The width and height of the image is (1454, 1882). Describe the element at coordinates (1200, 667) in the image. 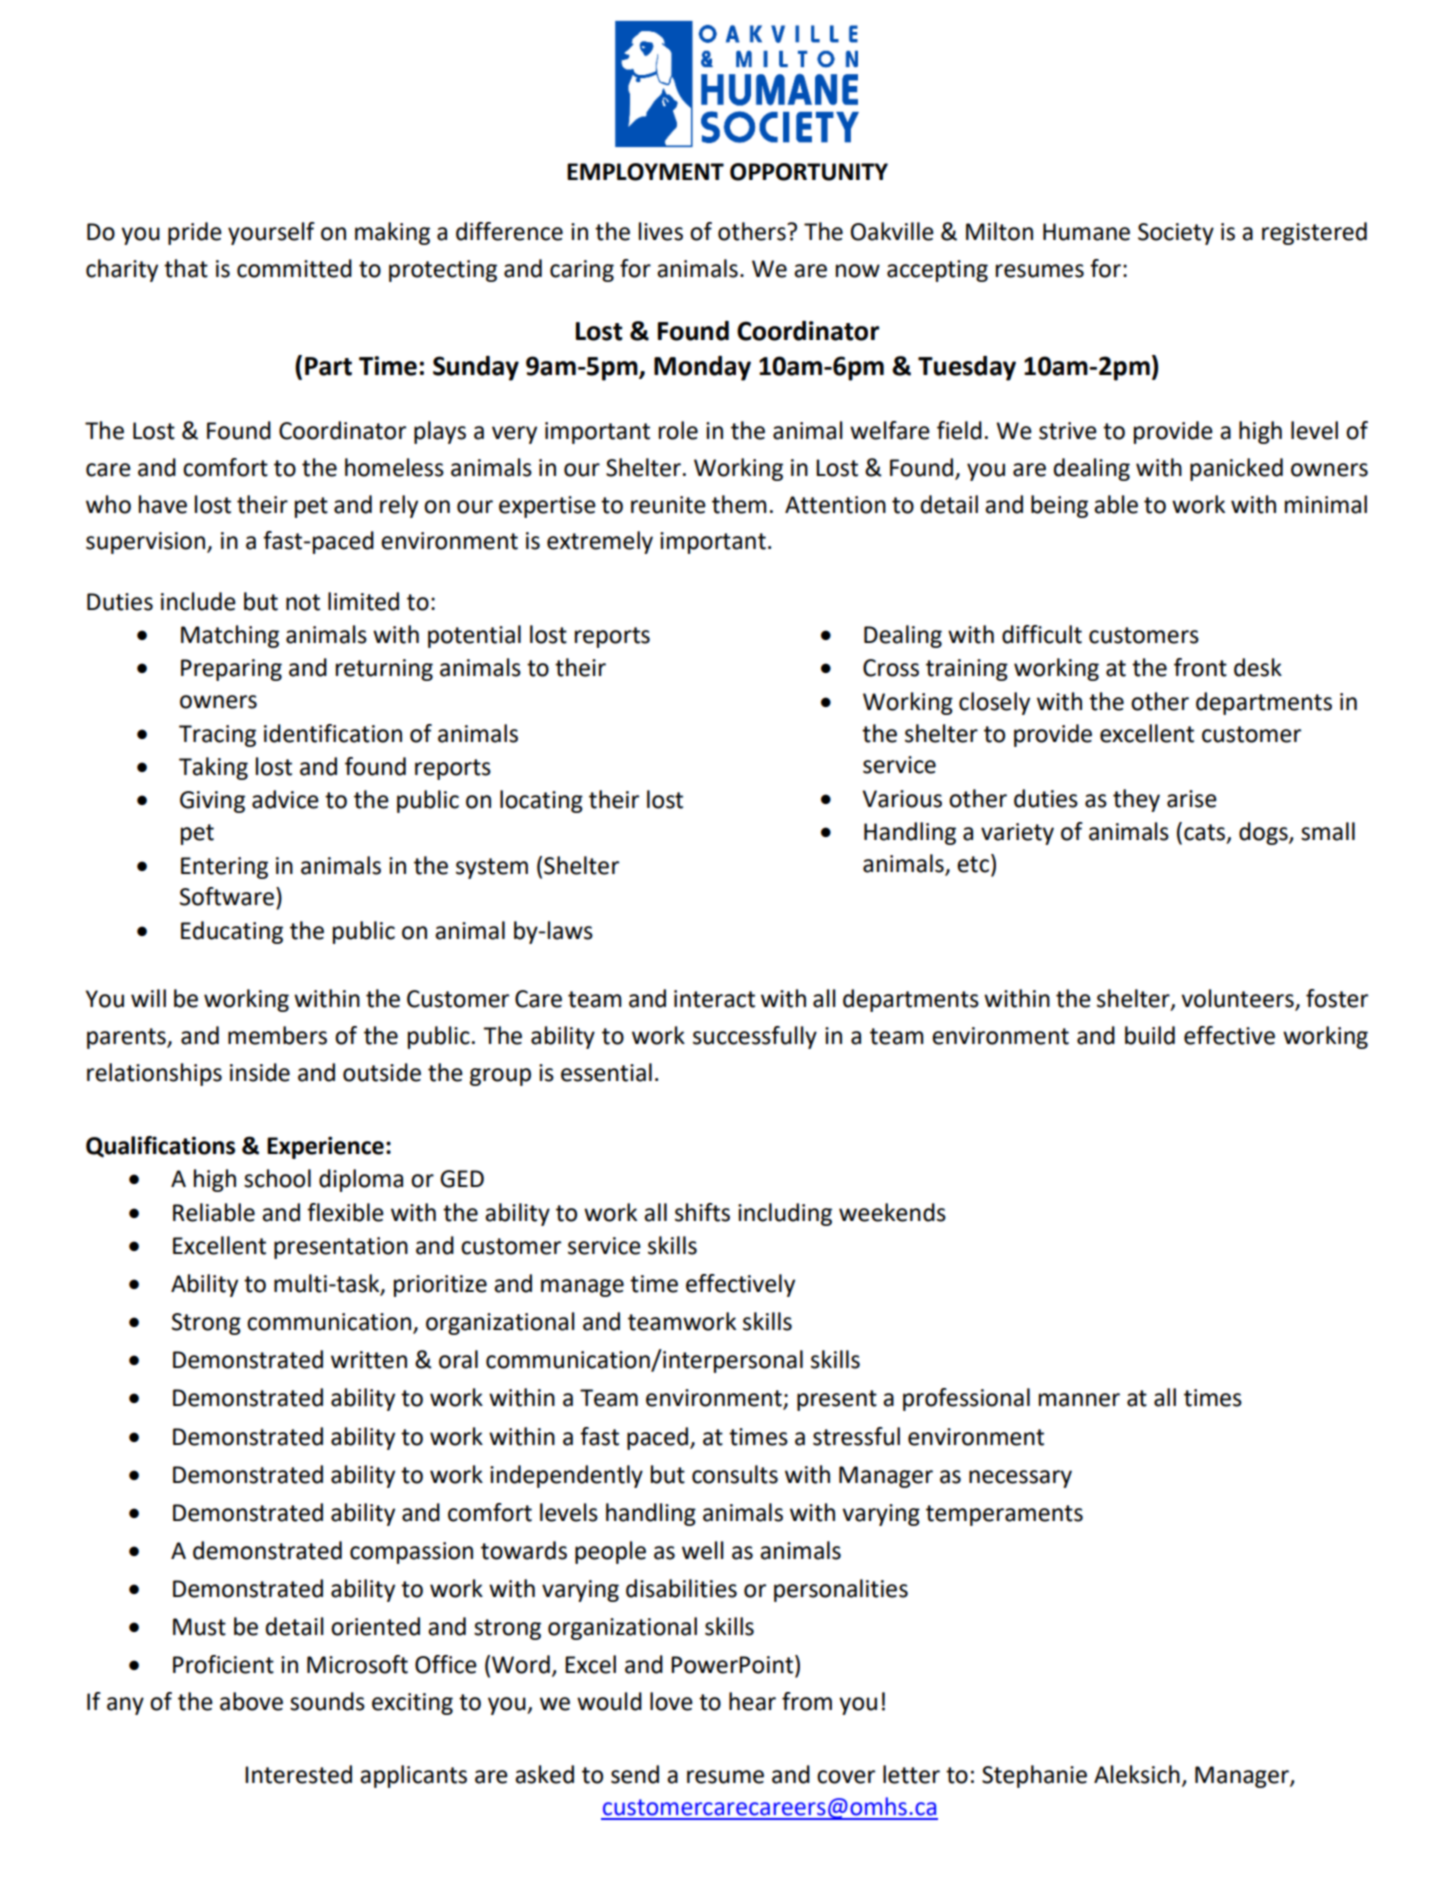

I see `front` at that location.
